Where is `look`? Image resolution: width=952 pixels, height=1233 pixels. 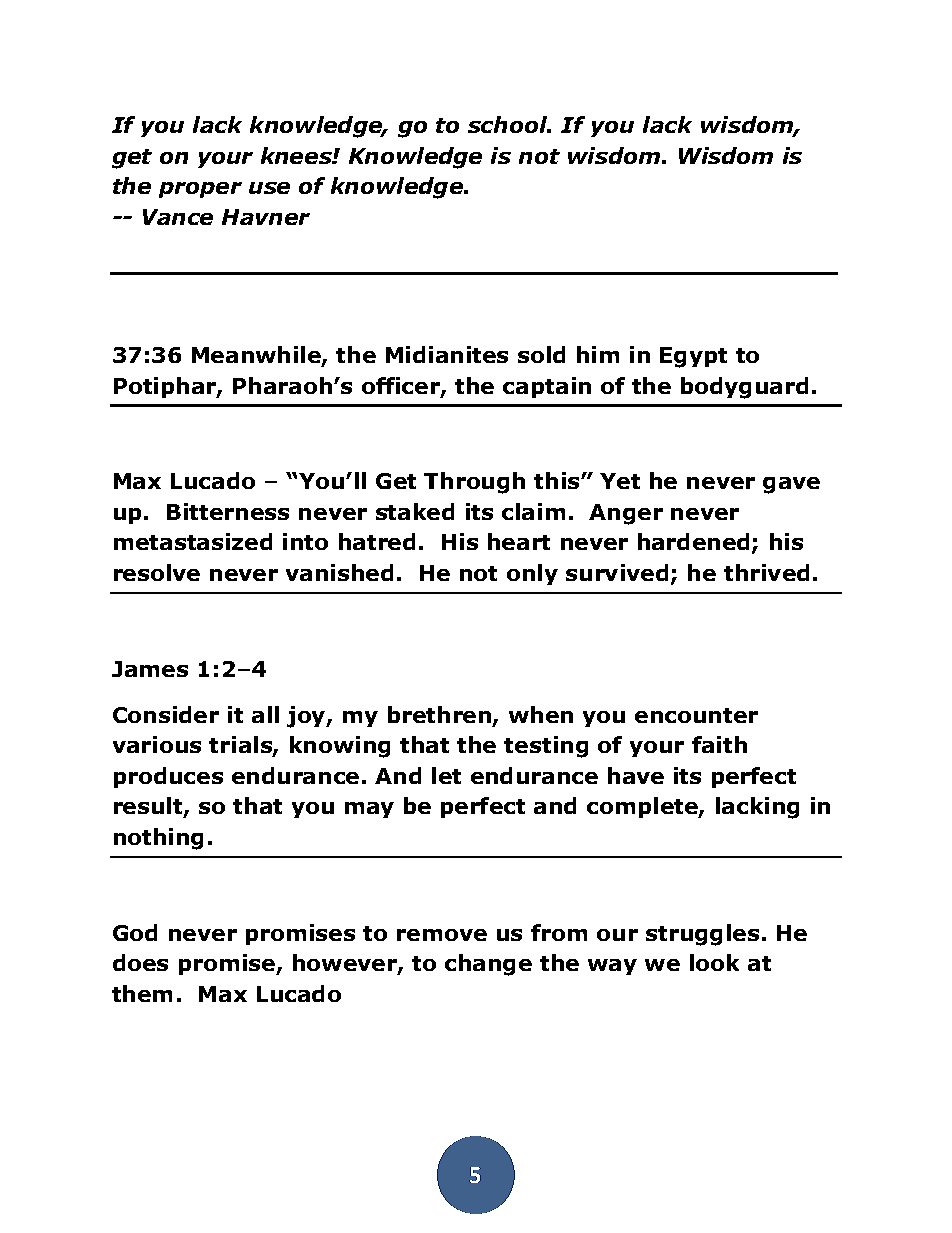
look is located at coordinates (714, 962).
